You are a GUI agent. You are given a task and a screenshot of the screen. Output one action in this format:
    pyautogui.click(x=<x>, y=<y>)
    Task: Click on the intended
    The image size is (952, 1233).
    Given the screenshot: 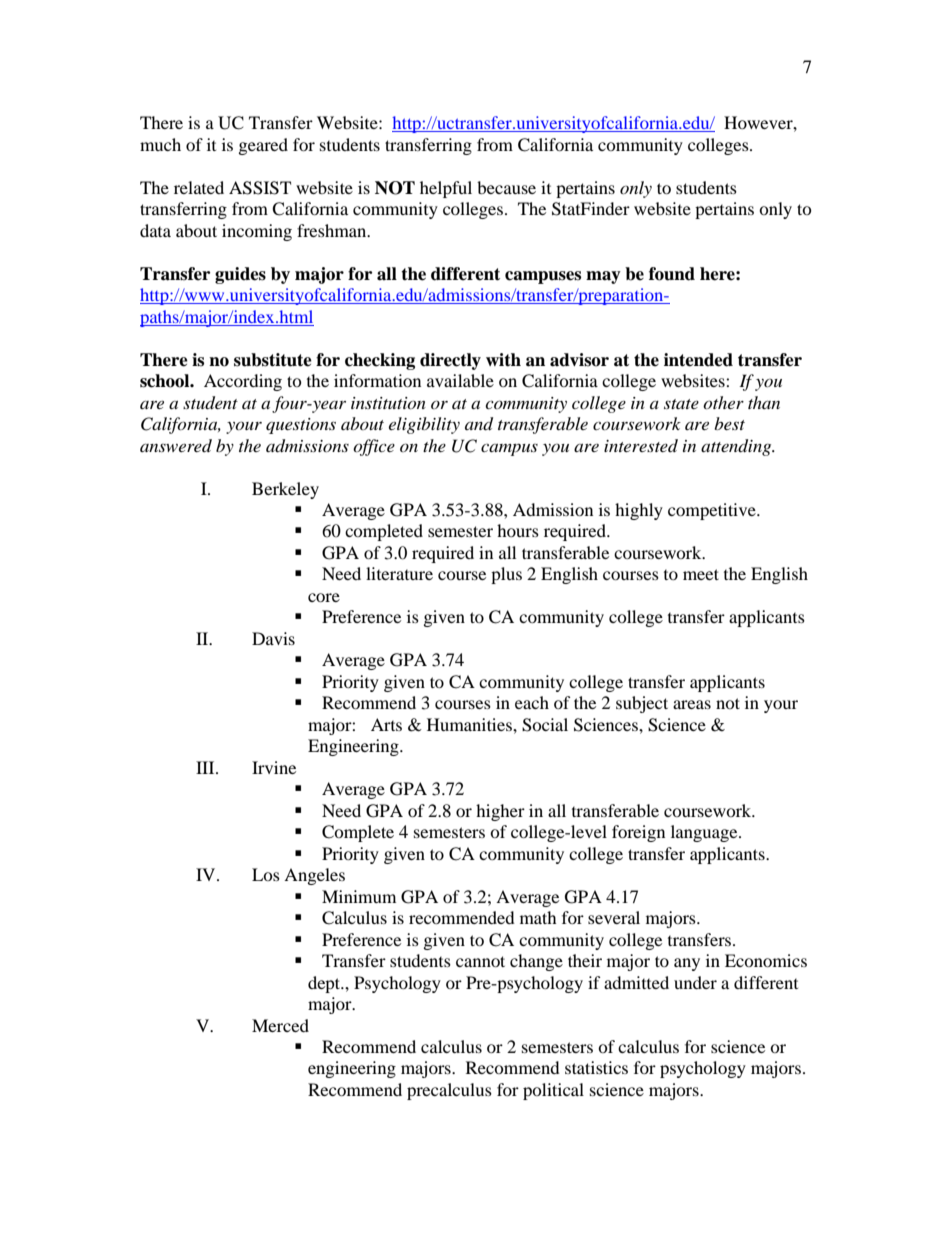 What is the action you would take?
    pyautogui.click(x=698, y=360)
